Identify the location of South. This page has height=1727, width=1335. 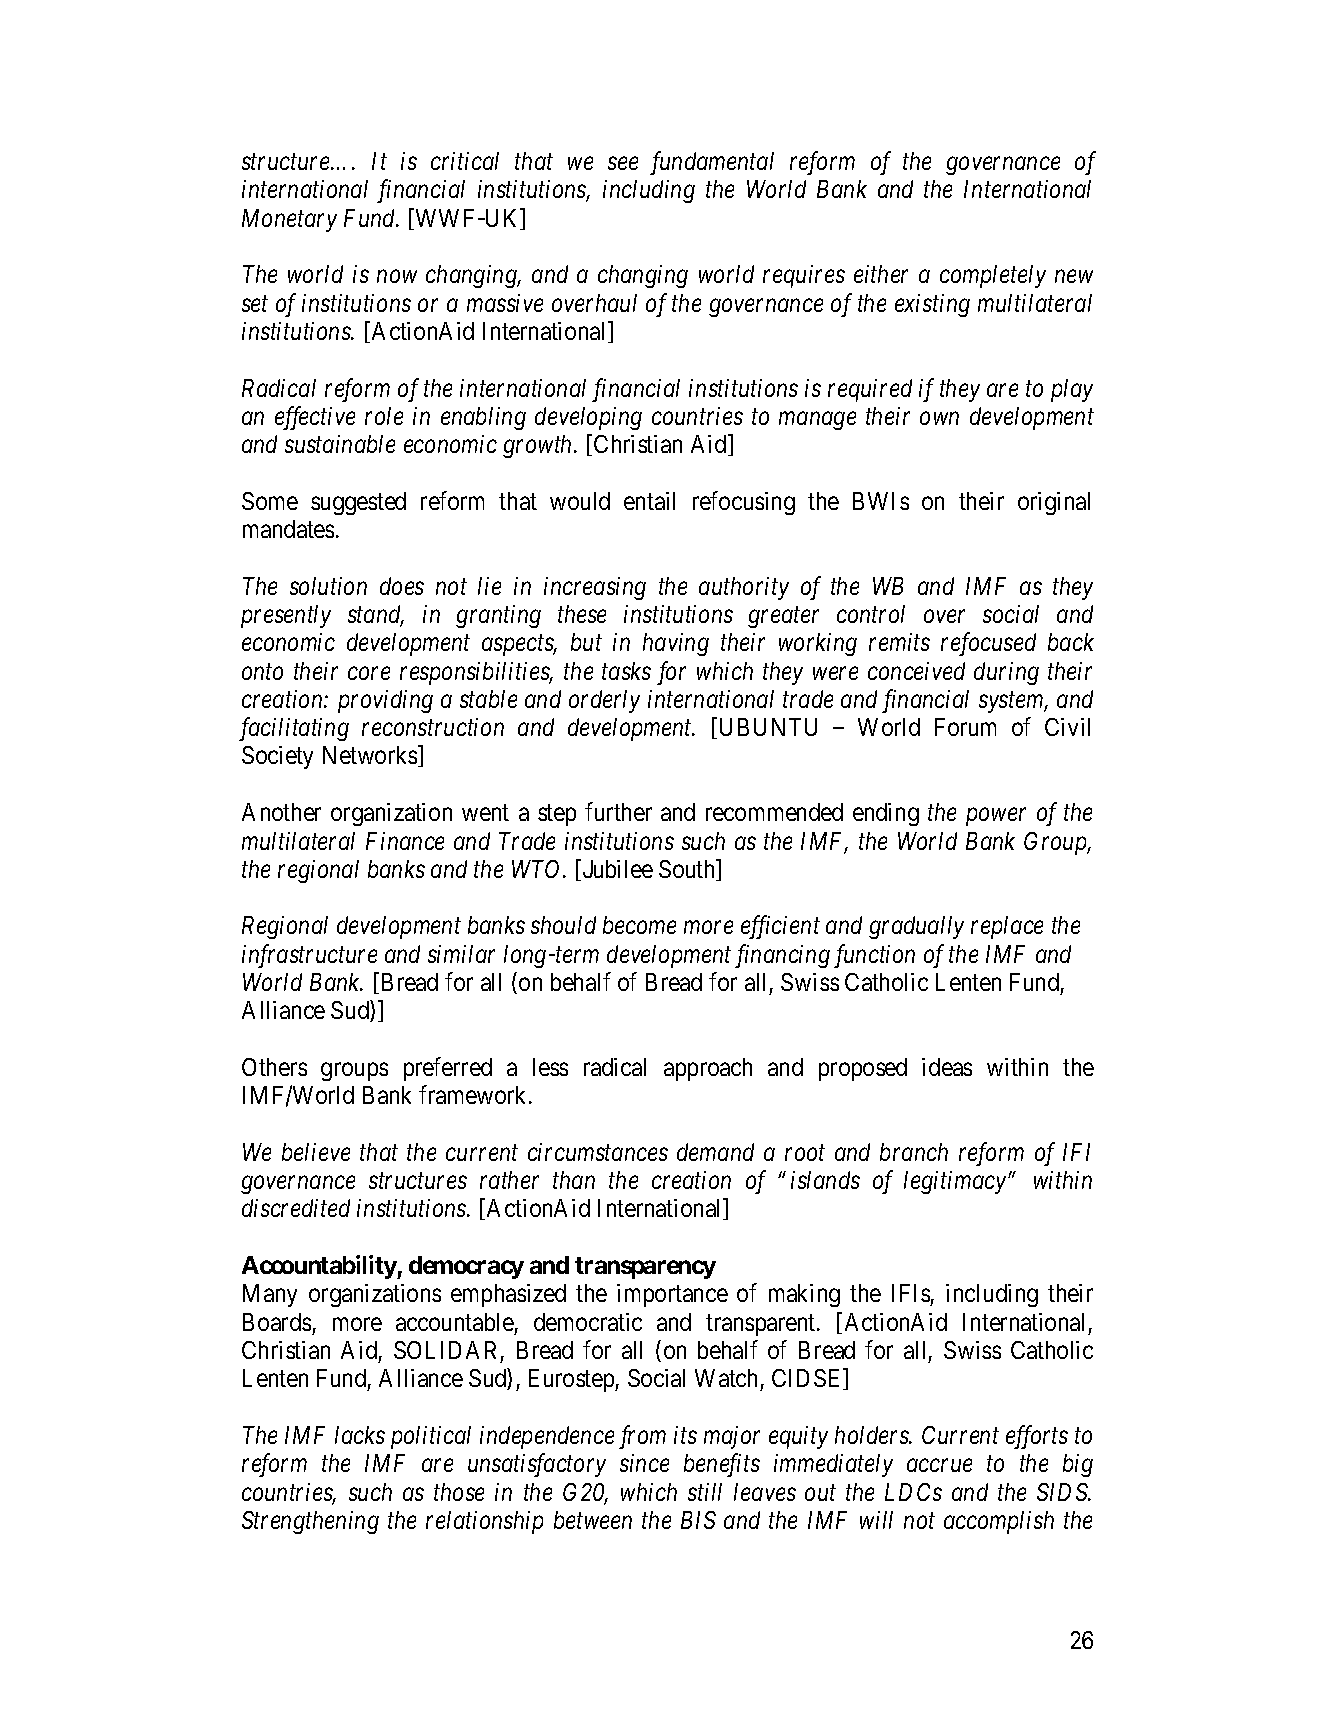
(688, 870).
